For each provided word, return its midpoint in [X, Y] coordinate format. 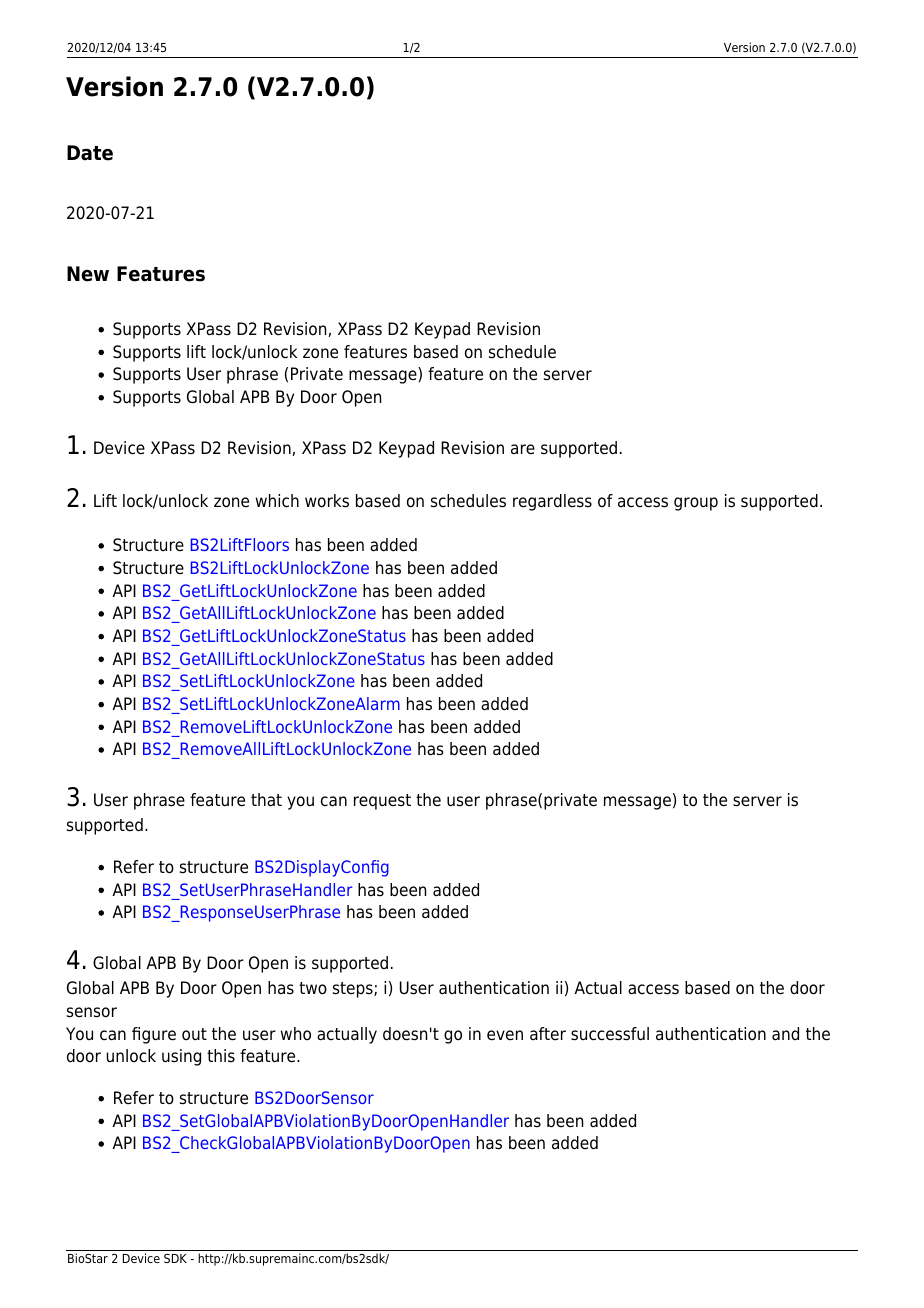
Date [90, 153]
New [88, 274]
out [194, 1034]
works [327, 501]
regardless [552, 502]
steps [354, 990]
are [523, 449]
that [266, 800]
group [696, 504]
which [277, 501]
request [382, 802]
